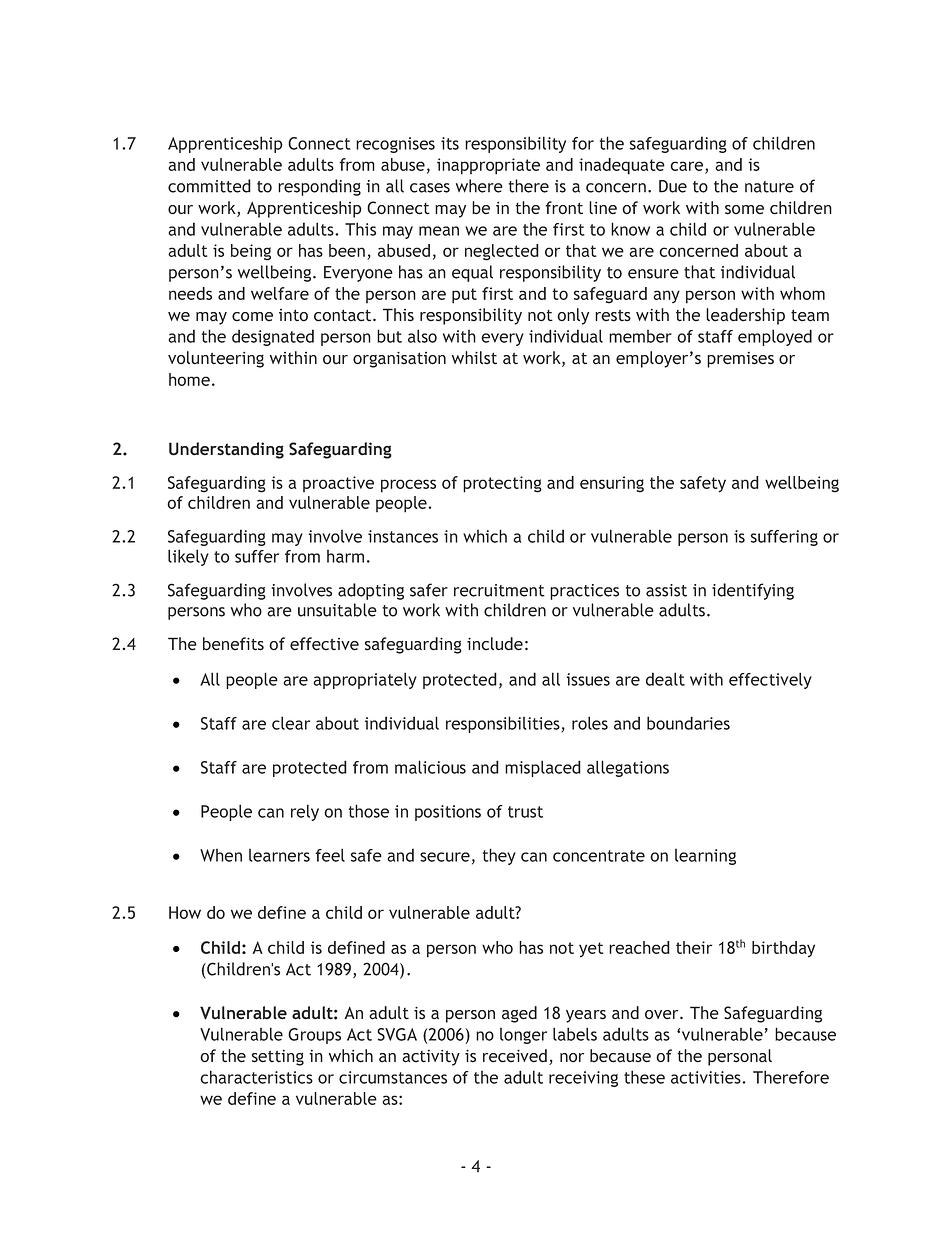  I want to click on committed, so click(209, 186).
